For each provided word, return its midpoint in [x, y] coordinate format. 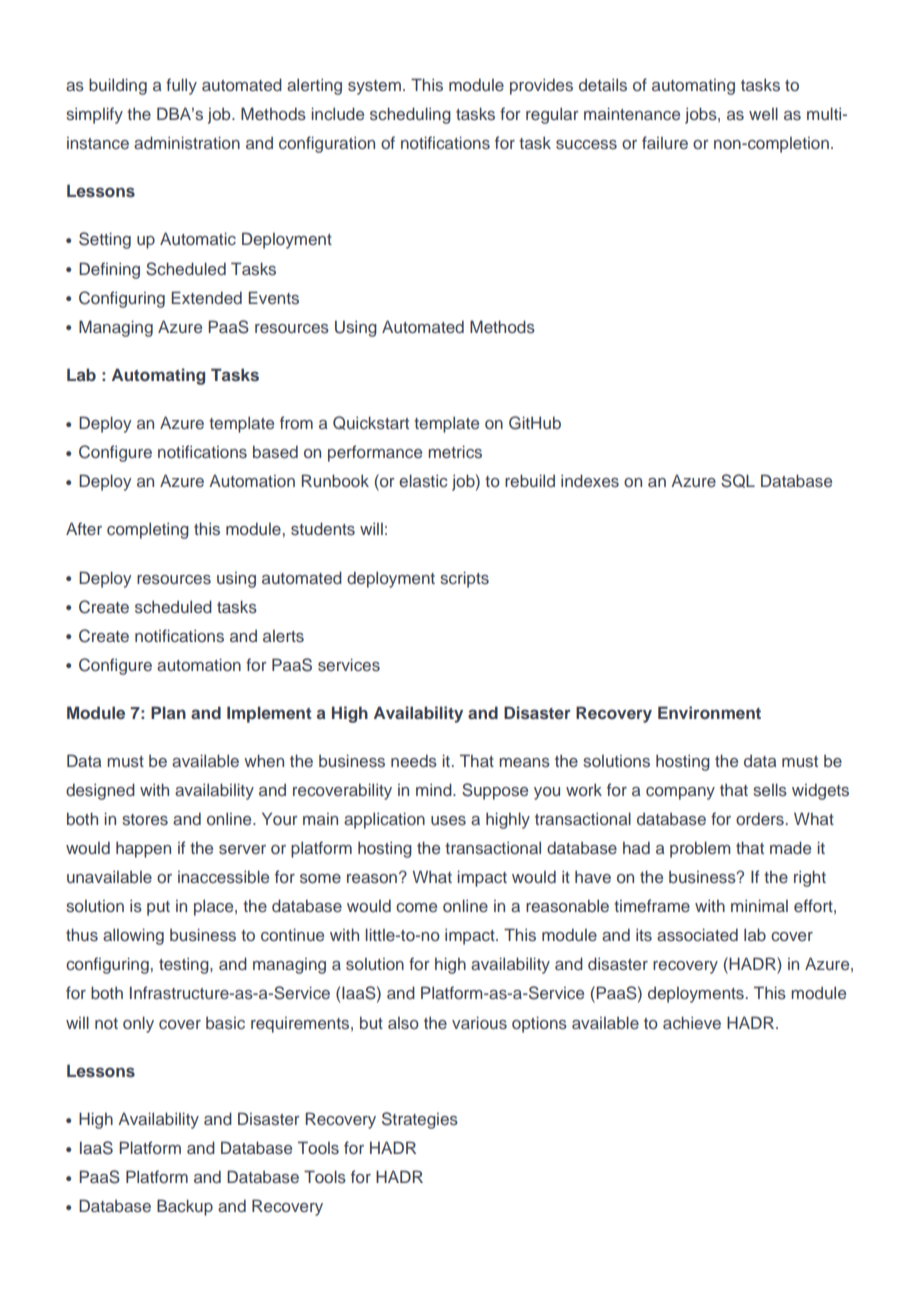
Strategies [420, 1120]
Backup [185, 1207]
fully [181, 86]
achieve [692, 1022]
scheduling [410, 115]
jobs [702, 115]
